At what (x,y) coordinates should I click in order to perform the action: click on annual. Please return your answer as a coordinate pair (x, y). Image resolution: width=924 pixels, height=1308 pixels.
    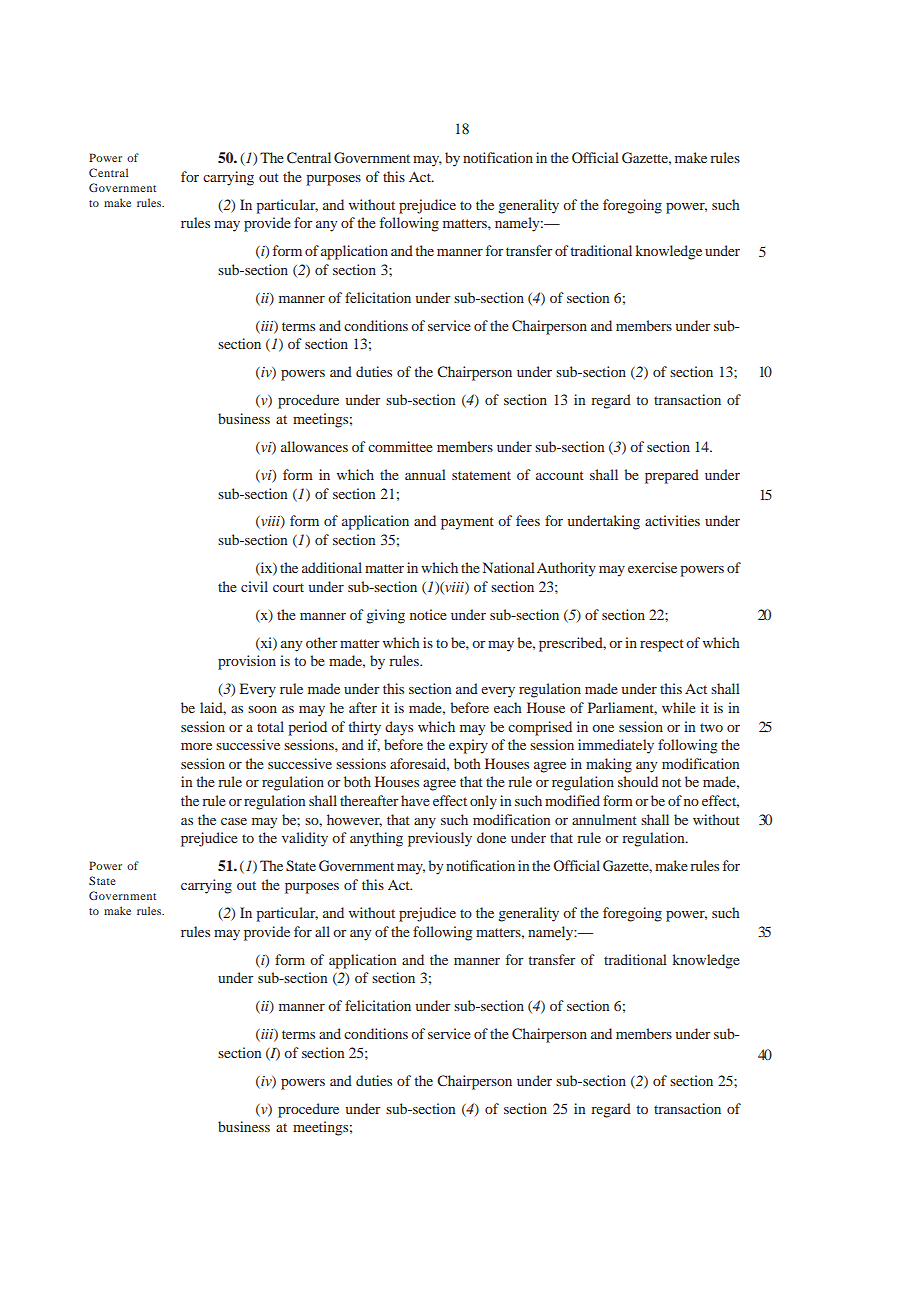
    Looking at the image, I should click on (425, 474).
